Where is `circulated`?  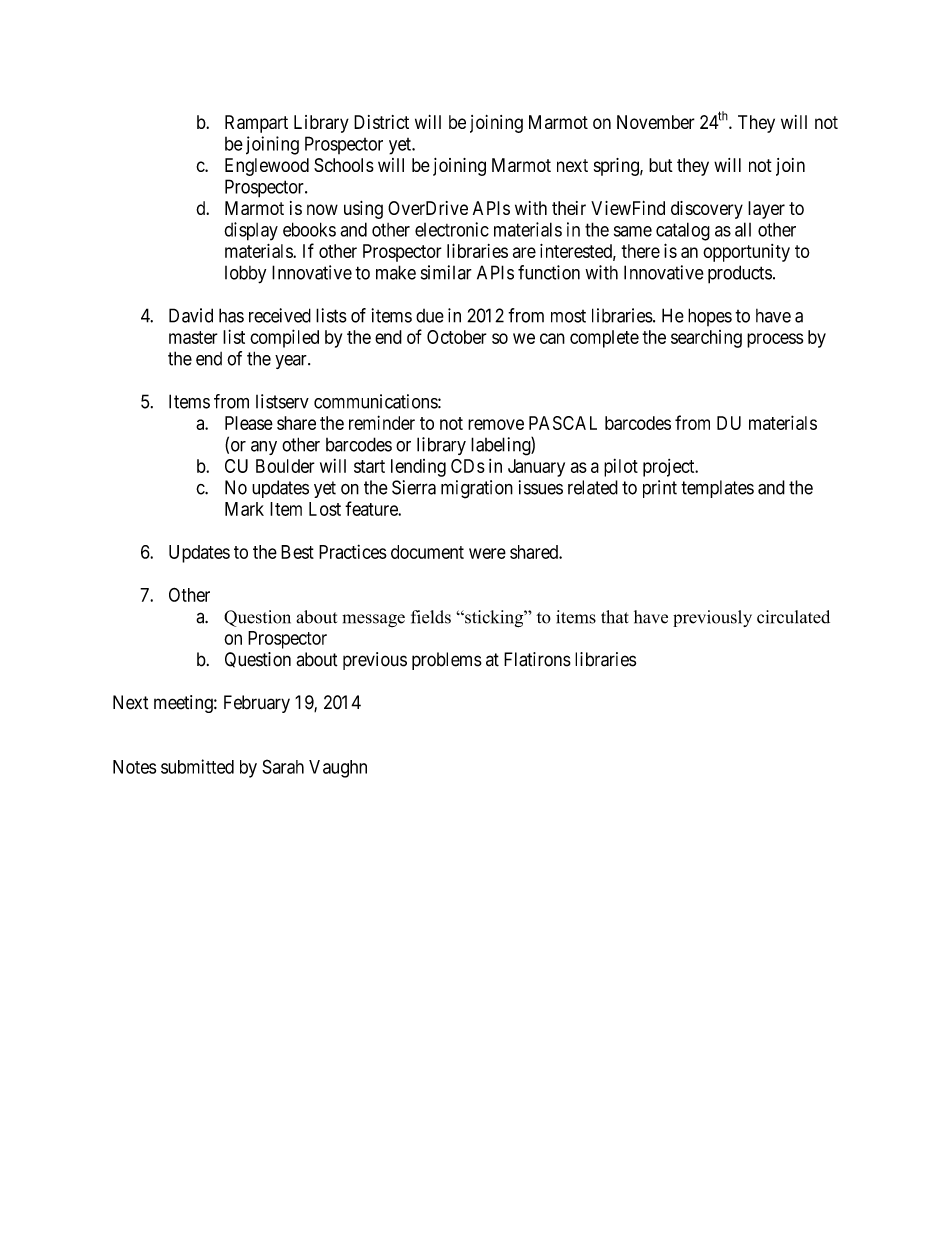 circulated is located at coordinates (793, 617).
